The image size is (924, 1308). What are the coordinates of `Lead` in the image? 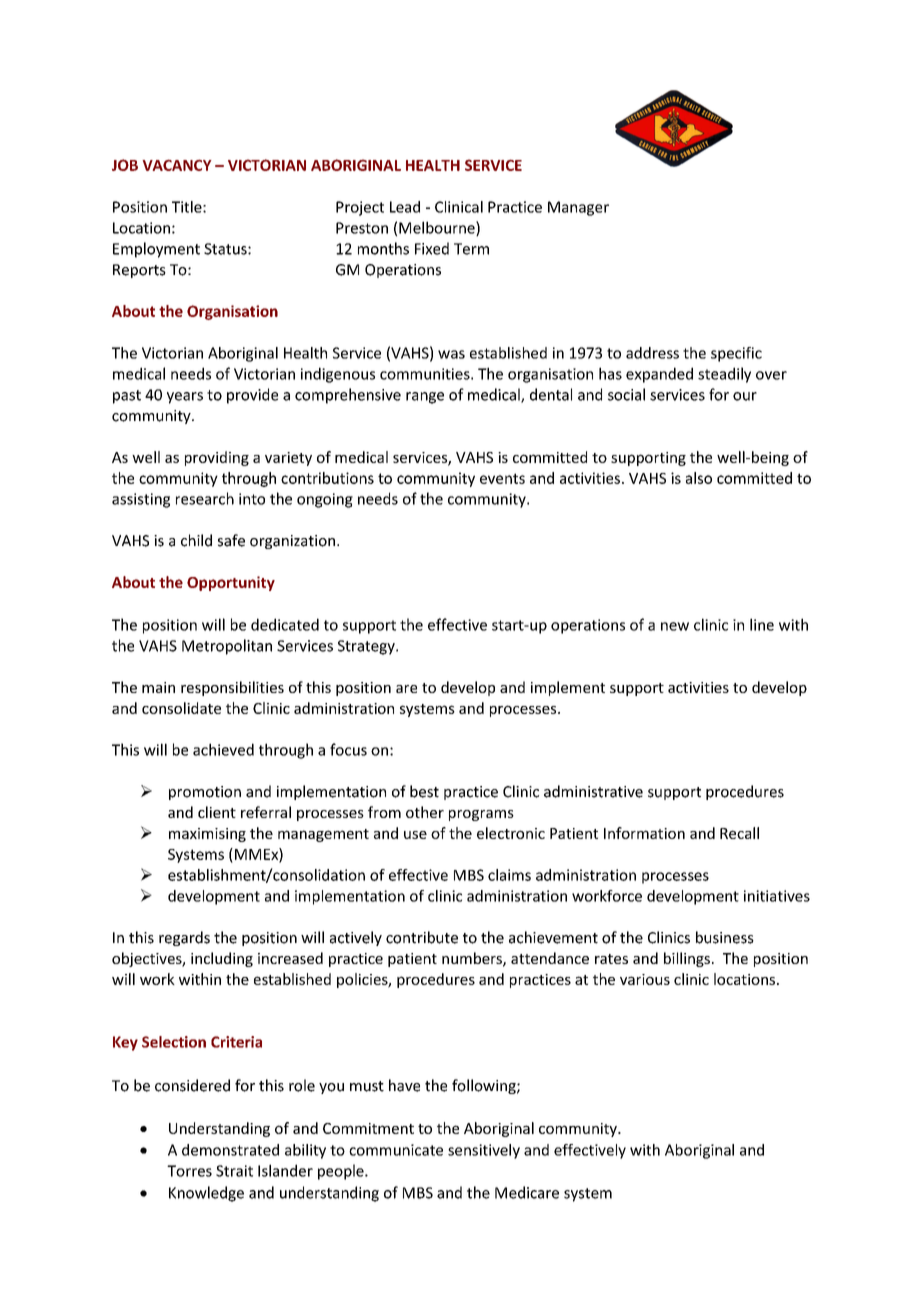 It's located at (405, 207).
